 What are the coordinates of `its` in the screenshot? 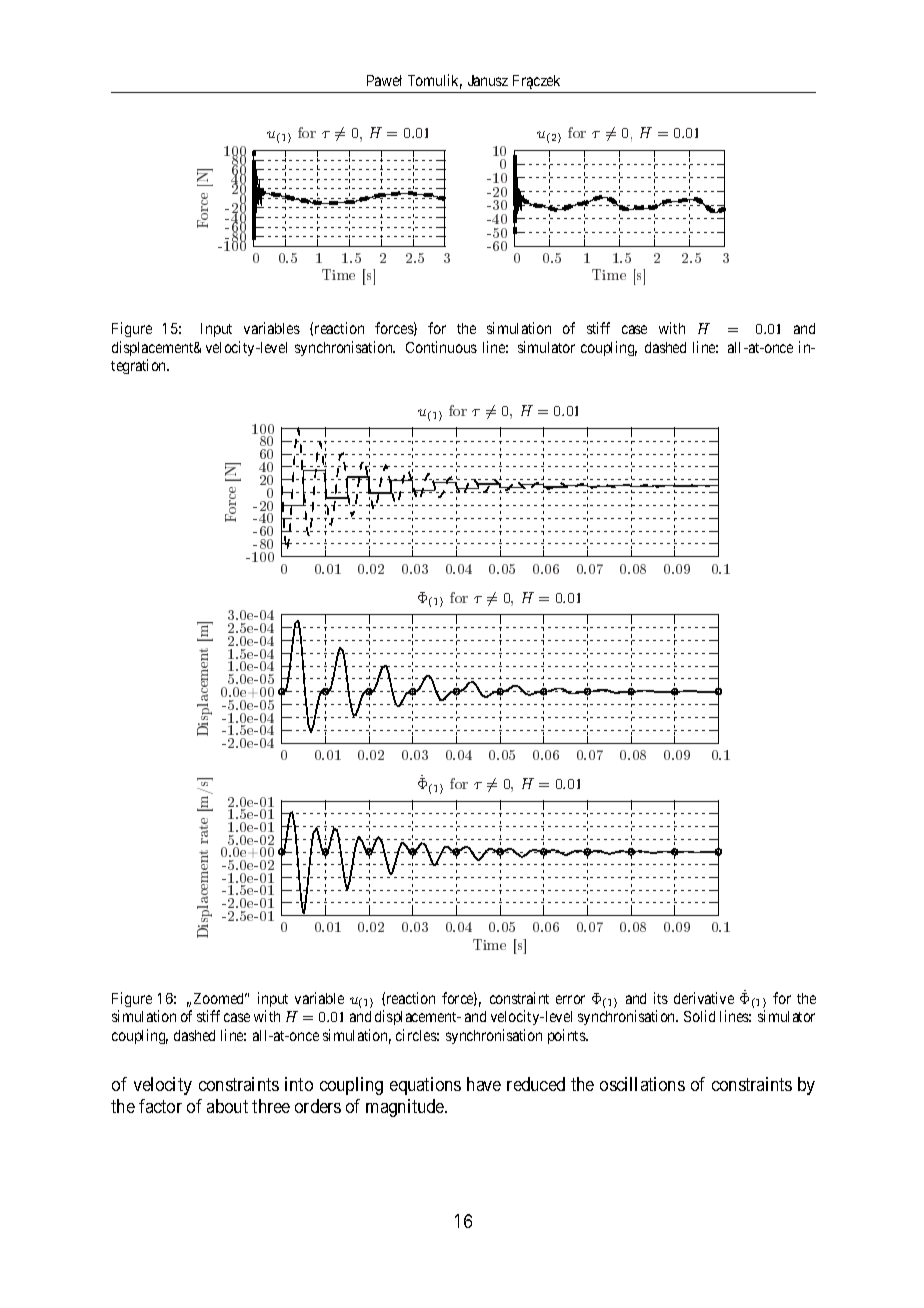 It's located at (661, 998).
